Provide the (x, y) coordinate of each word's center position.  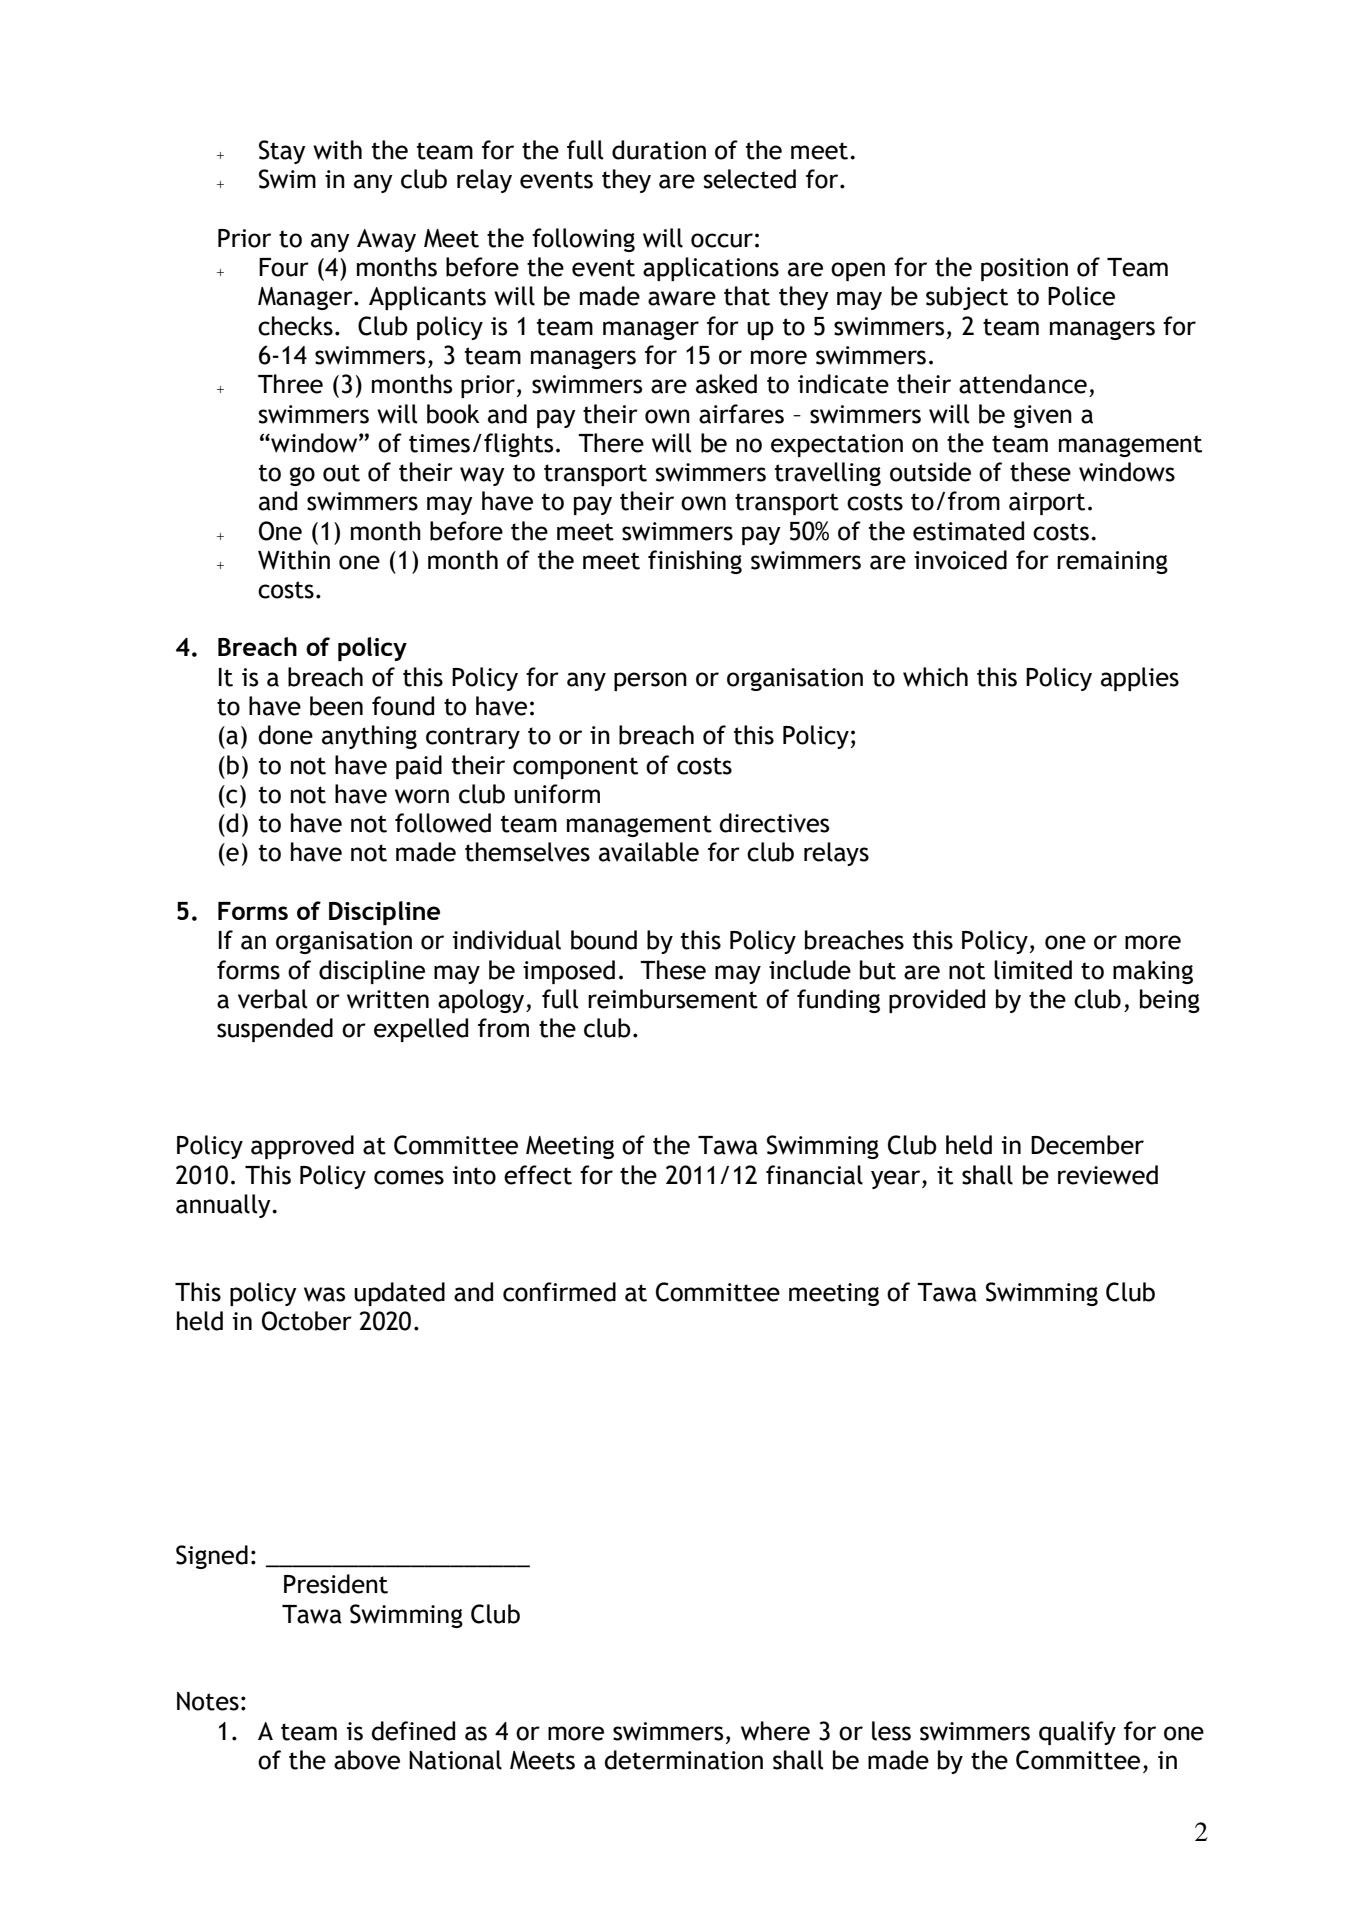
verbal (272, 999)
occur (722, 240)
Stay (282, 152)
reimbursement (673, 999)
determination (684, 1760)
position (1024, 269)
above (367, 1760)
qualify (1077, 1733)
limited (1033, 970)
